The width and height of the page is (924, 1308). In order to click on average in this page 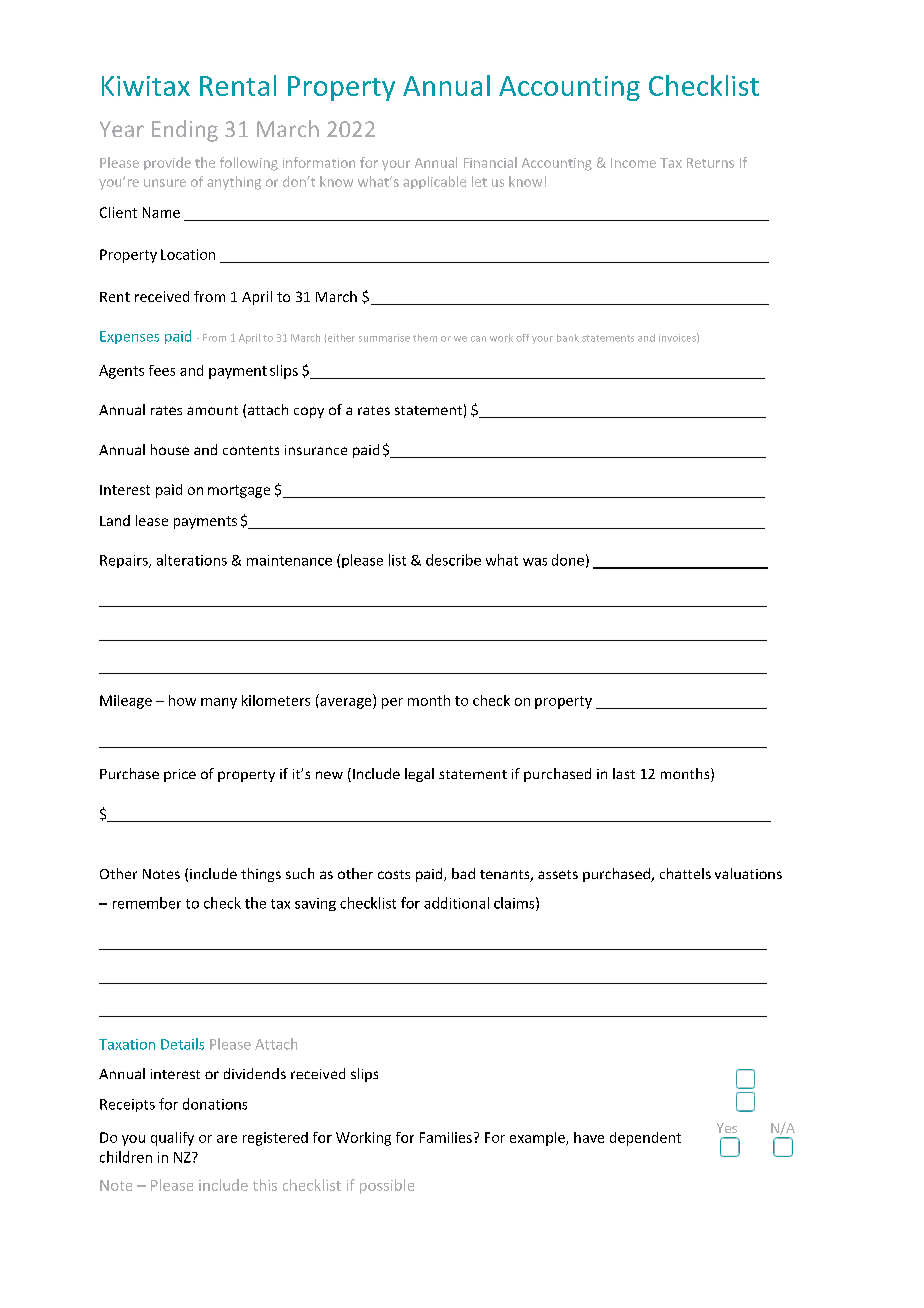, I will do `click(347, 703)`.
